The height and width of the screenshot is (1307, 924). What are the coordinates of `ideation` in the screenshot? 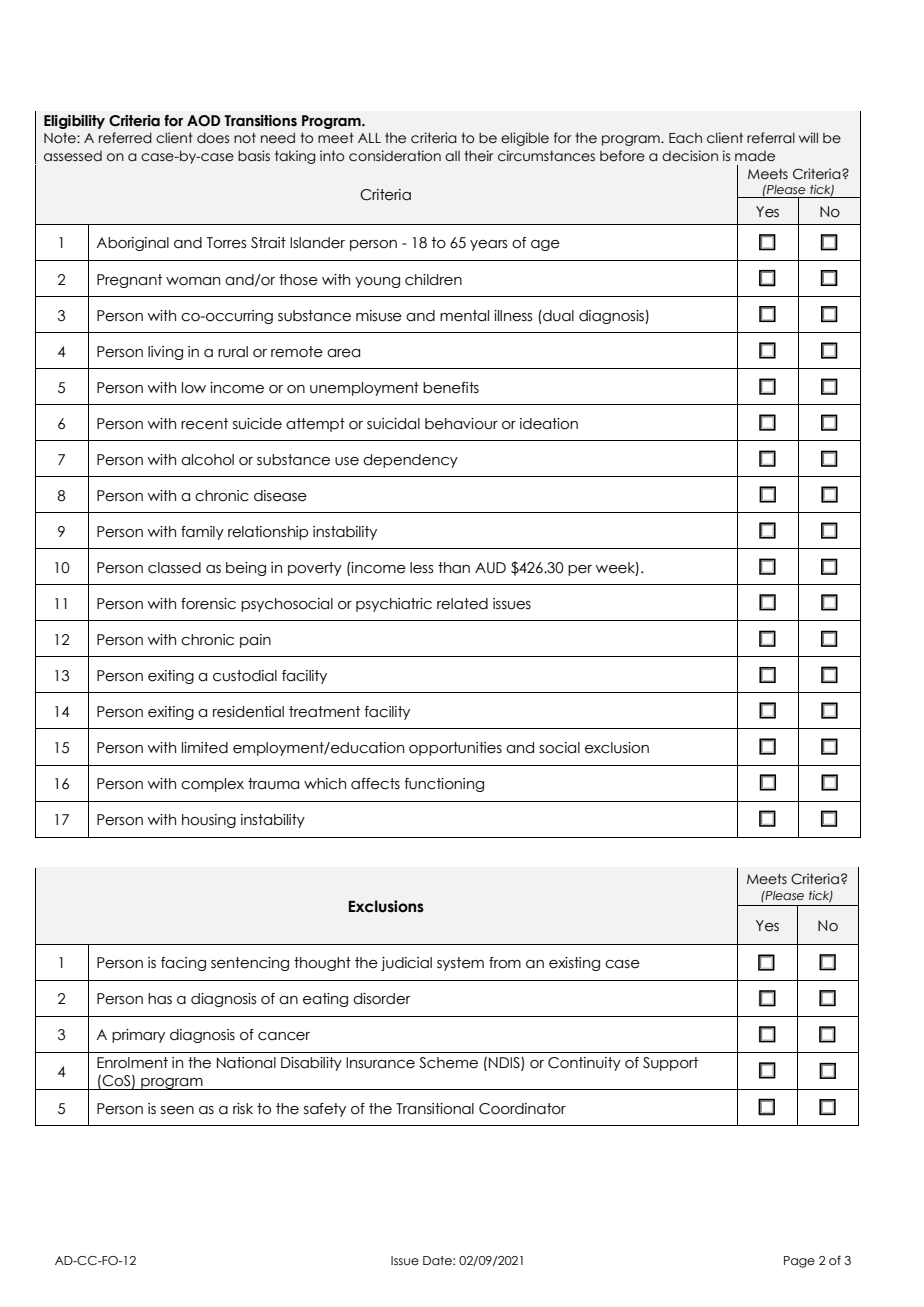 It's located at (549, 424).
